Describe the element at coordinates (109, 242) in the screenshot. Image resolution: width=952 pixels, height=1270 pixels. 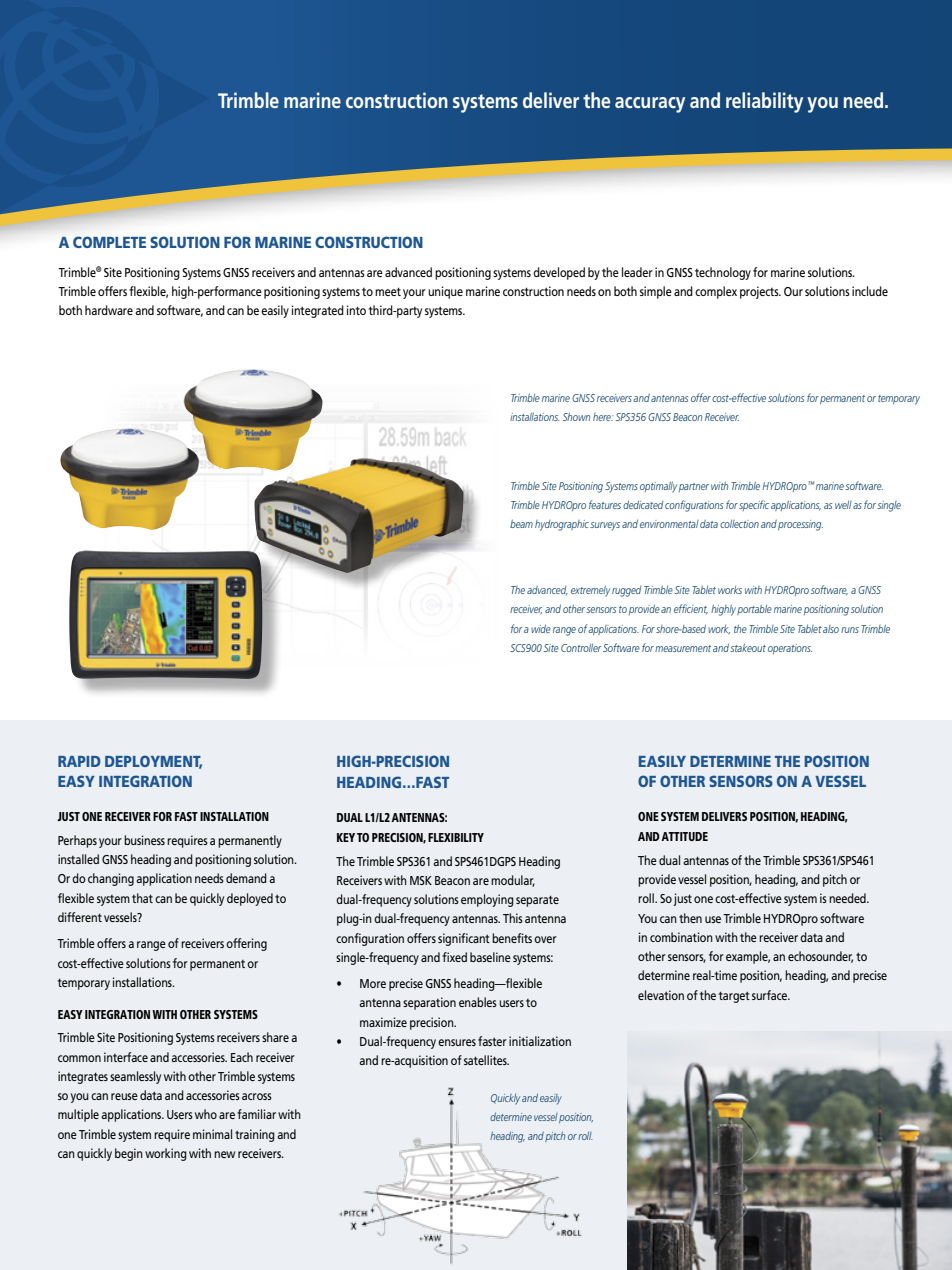
I see `COMPLETE` at that location.
